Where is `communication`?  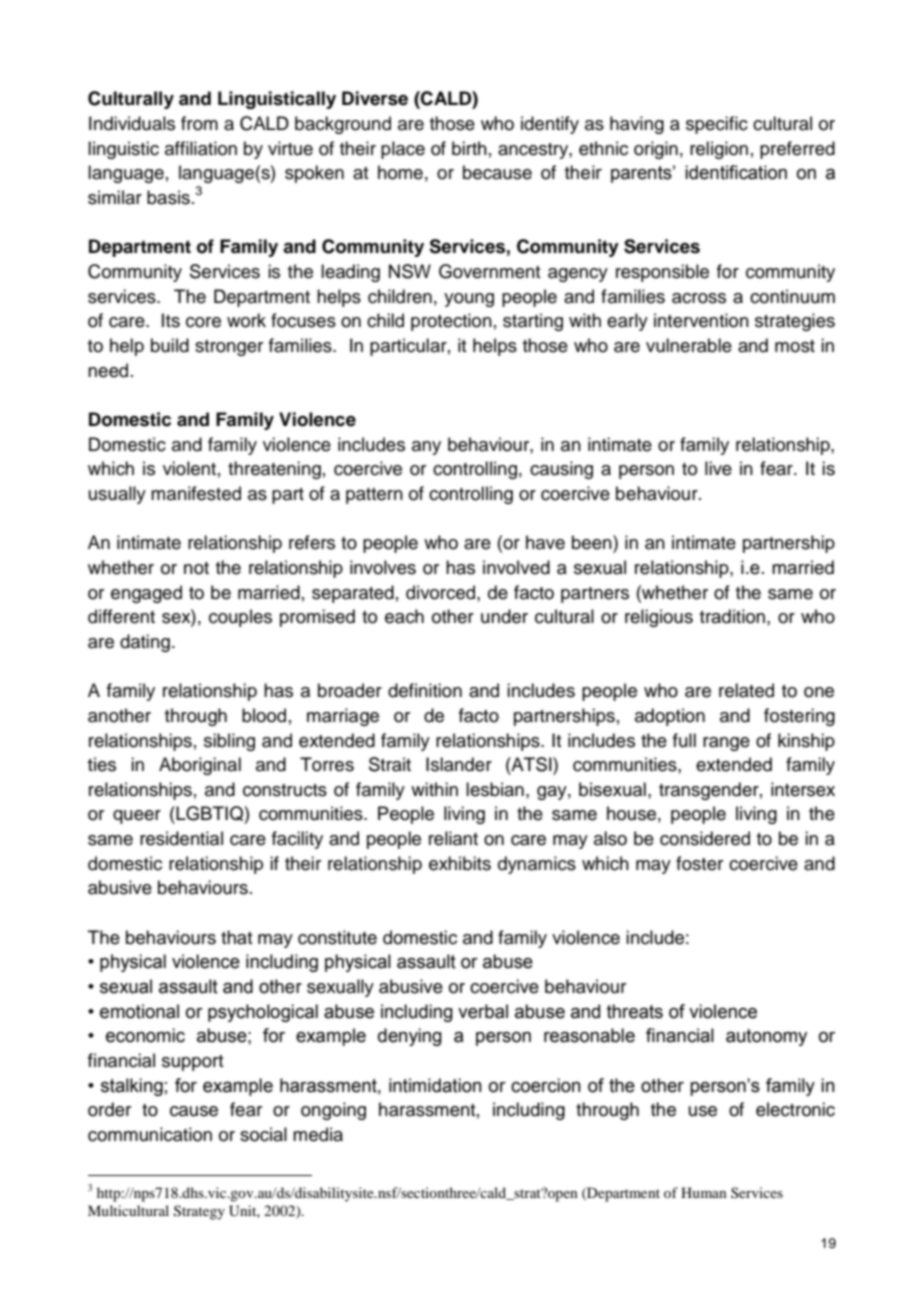 communication is located at coordinates (150, 1134).
